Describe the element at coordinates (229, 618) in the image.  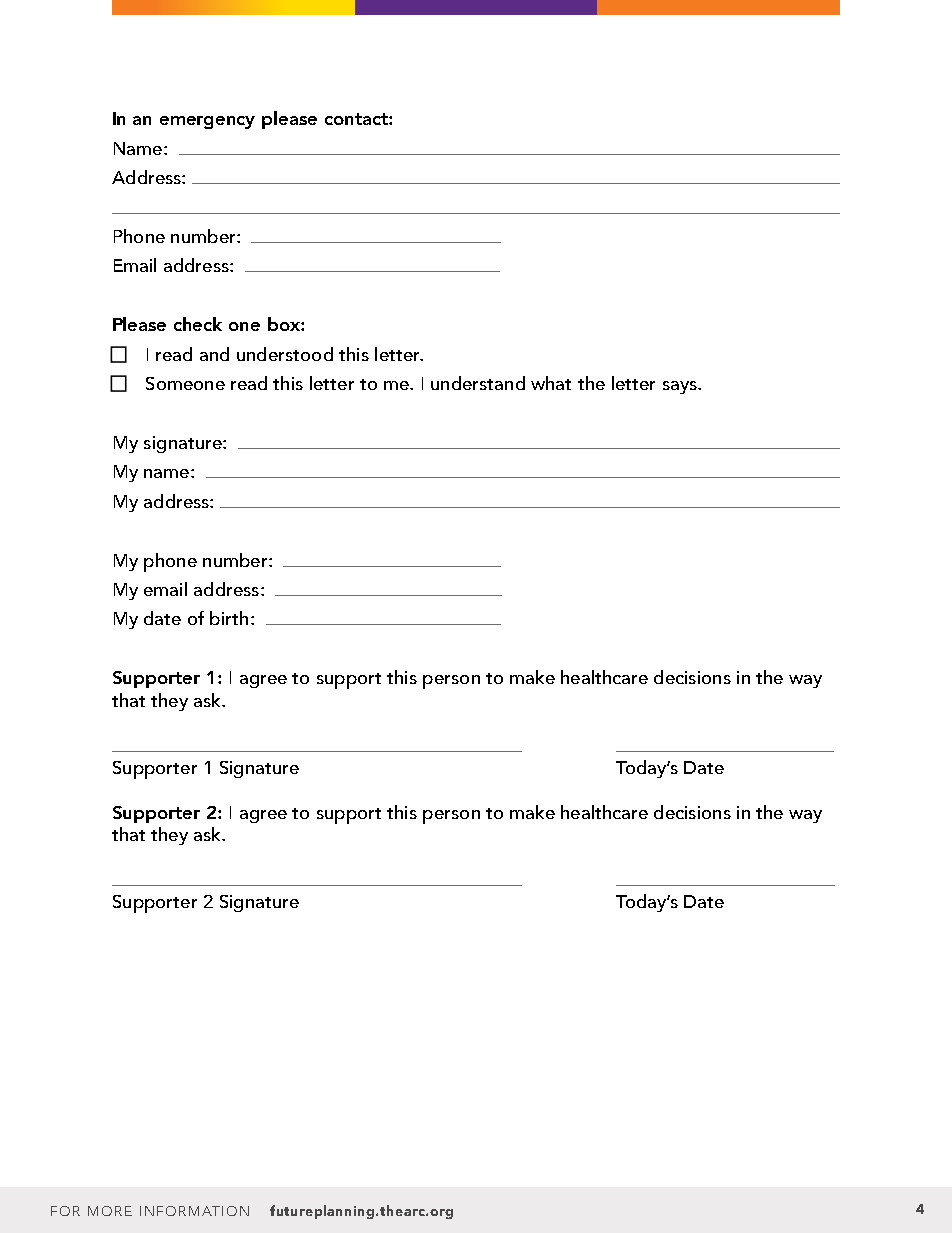
I see `birth` at that location.
